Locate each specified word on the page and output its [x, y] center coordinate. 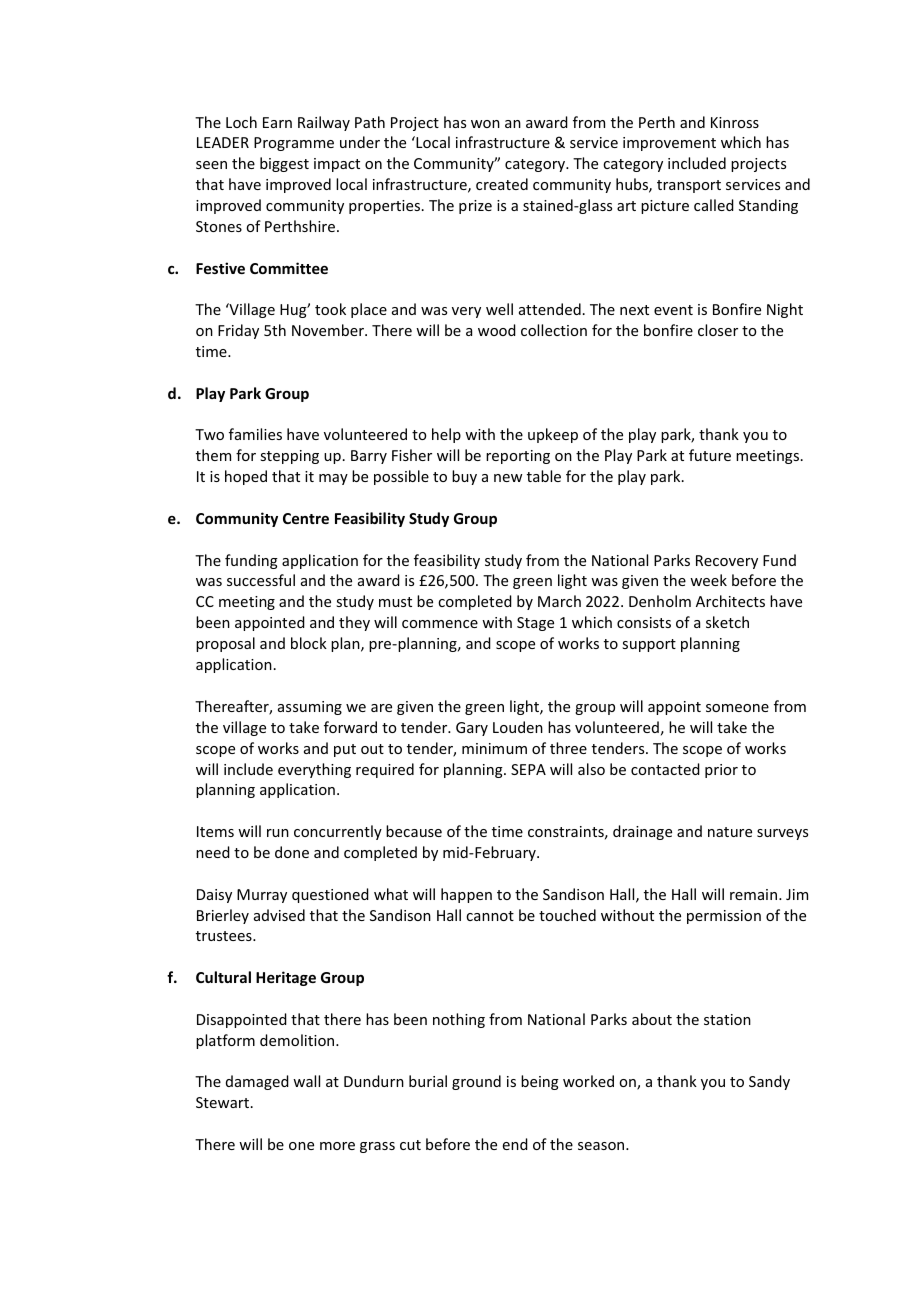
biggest [284, 164]
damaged [257, 1082]
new [508, 478]
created [502, 184]
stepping [289, 457]
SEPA [528, 769]
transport [689, 186]
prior [721, 771]
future [710, 455]
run [278, 833]
